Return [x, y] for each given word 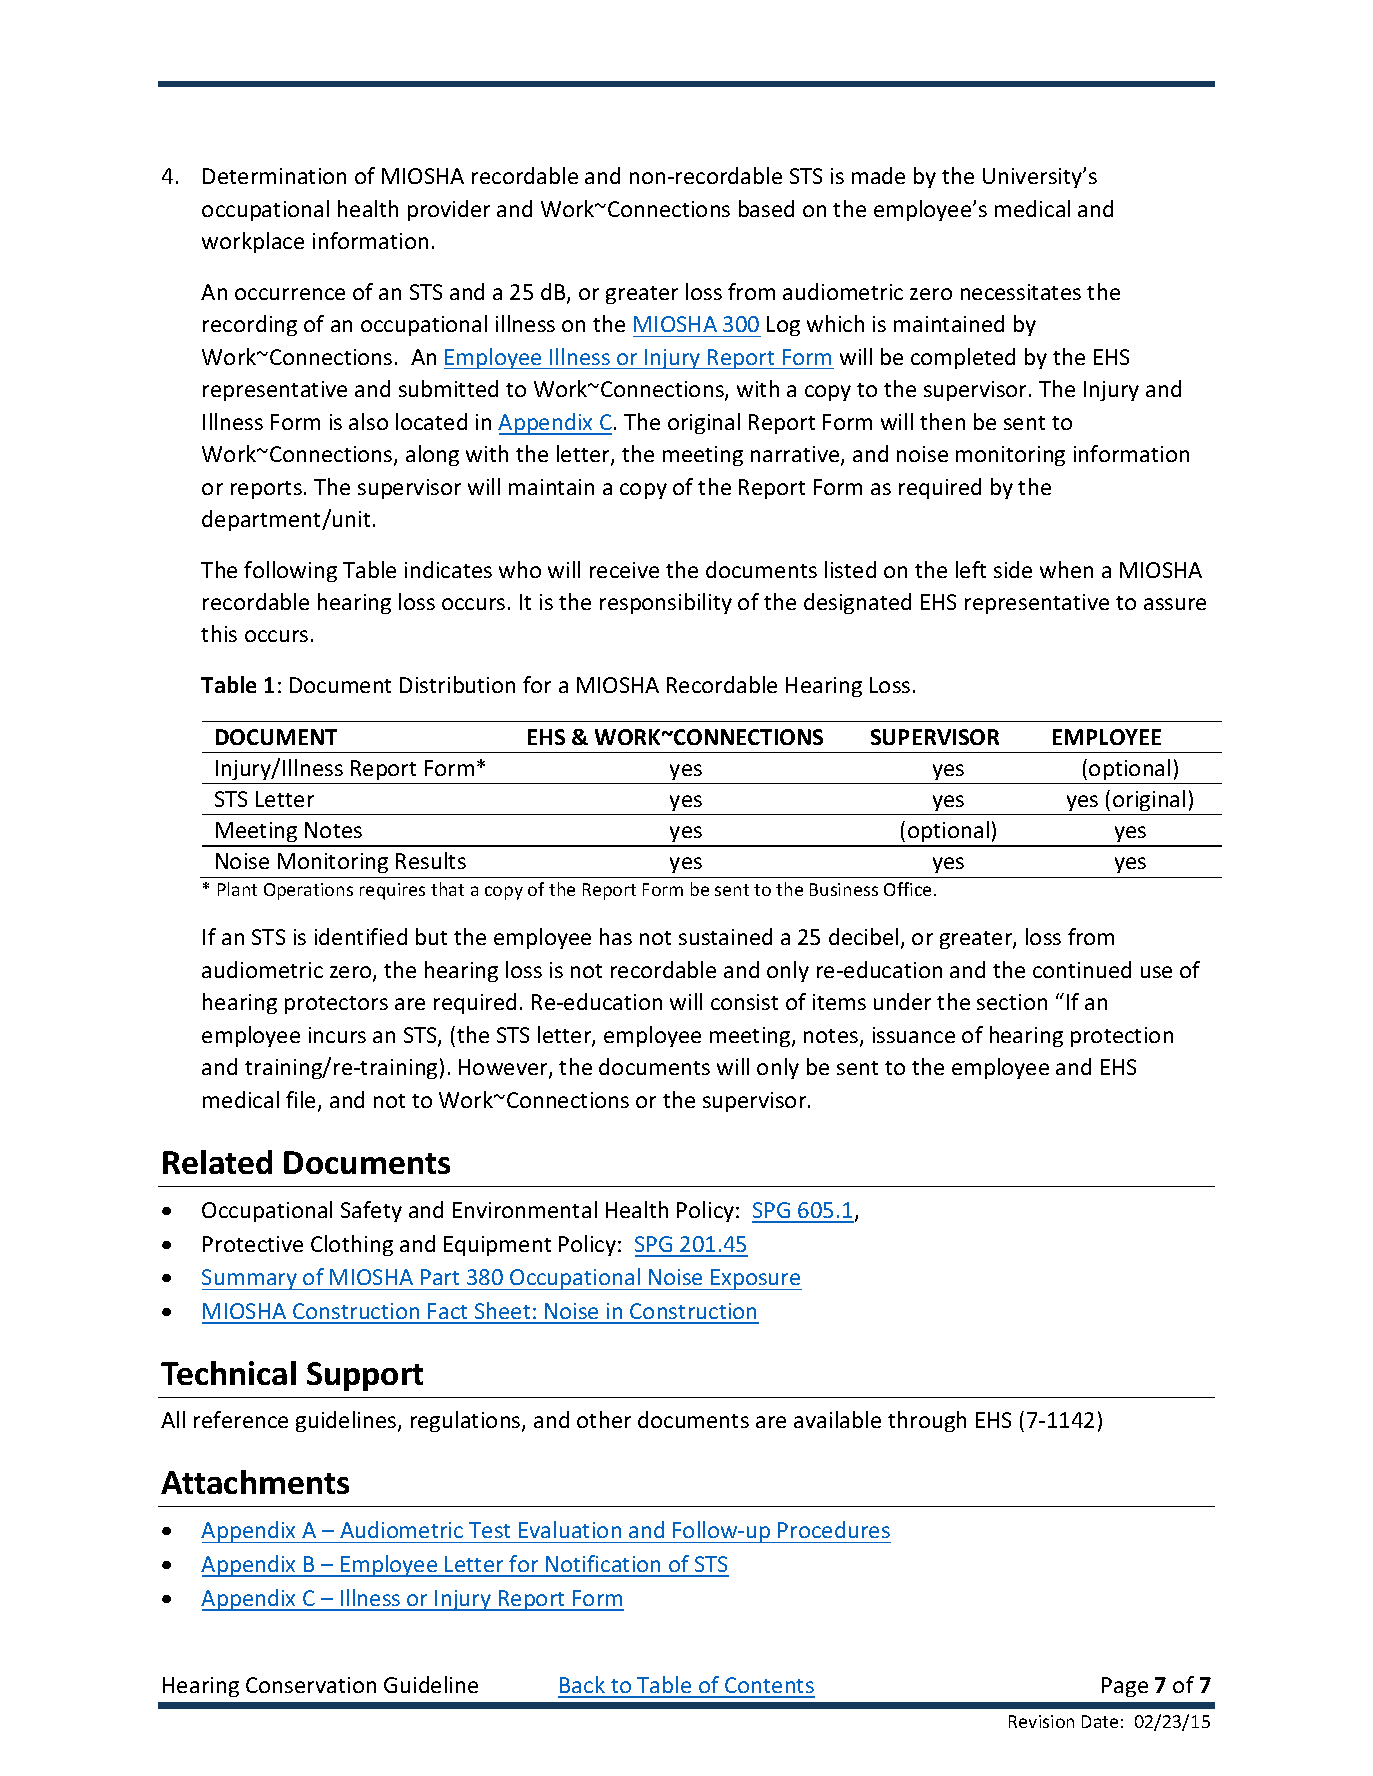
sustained [725, 936]
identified [361, 936]
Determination [274, 176]
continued [1082, 969]
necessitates [1021, 292]
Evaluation [570, 1529]
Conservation [311, 1685]
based [766, 208]
